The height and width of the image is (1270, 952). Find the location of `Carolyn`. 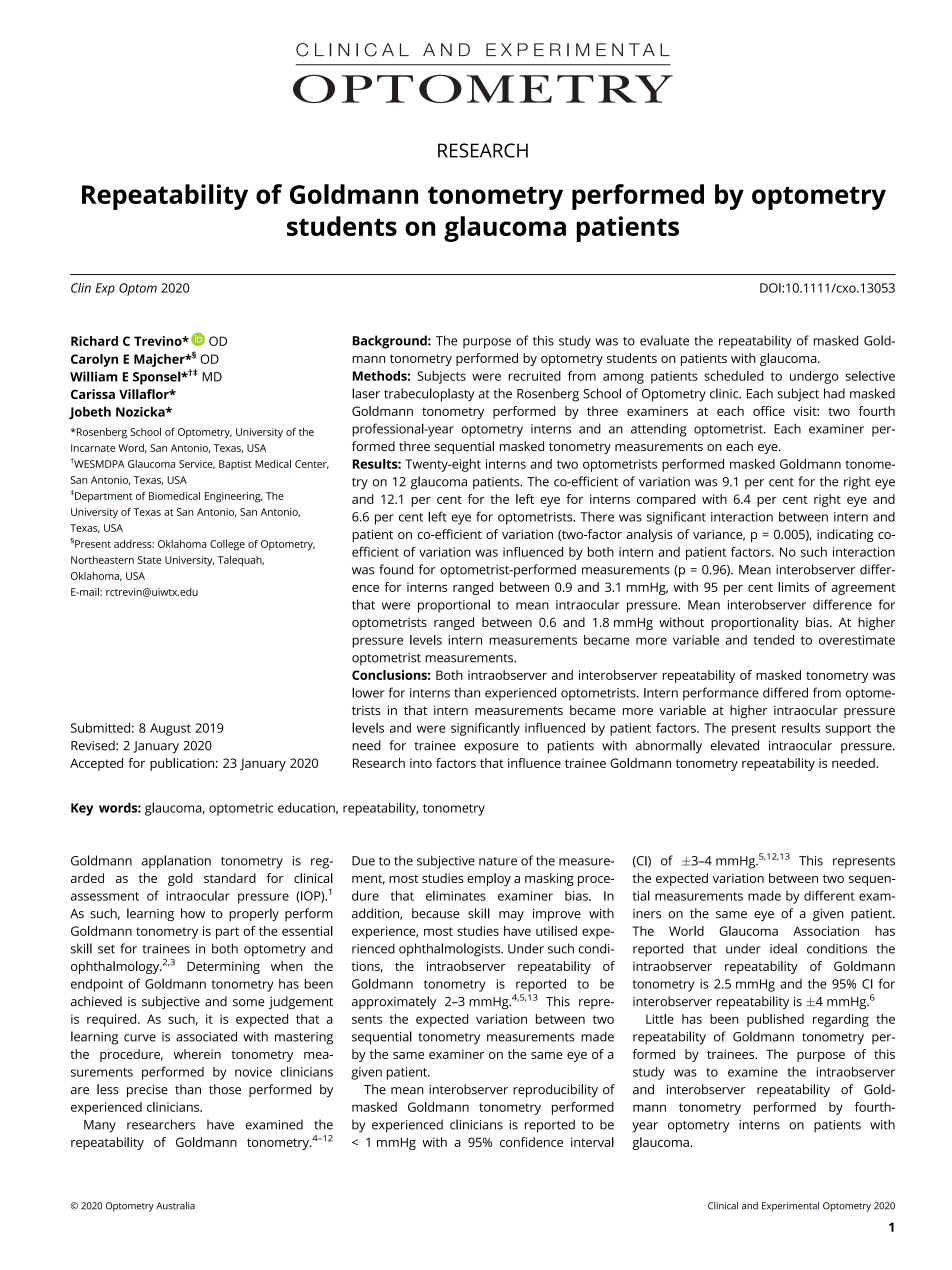

Carolyn is located at coordinates (94, 360).
